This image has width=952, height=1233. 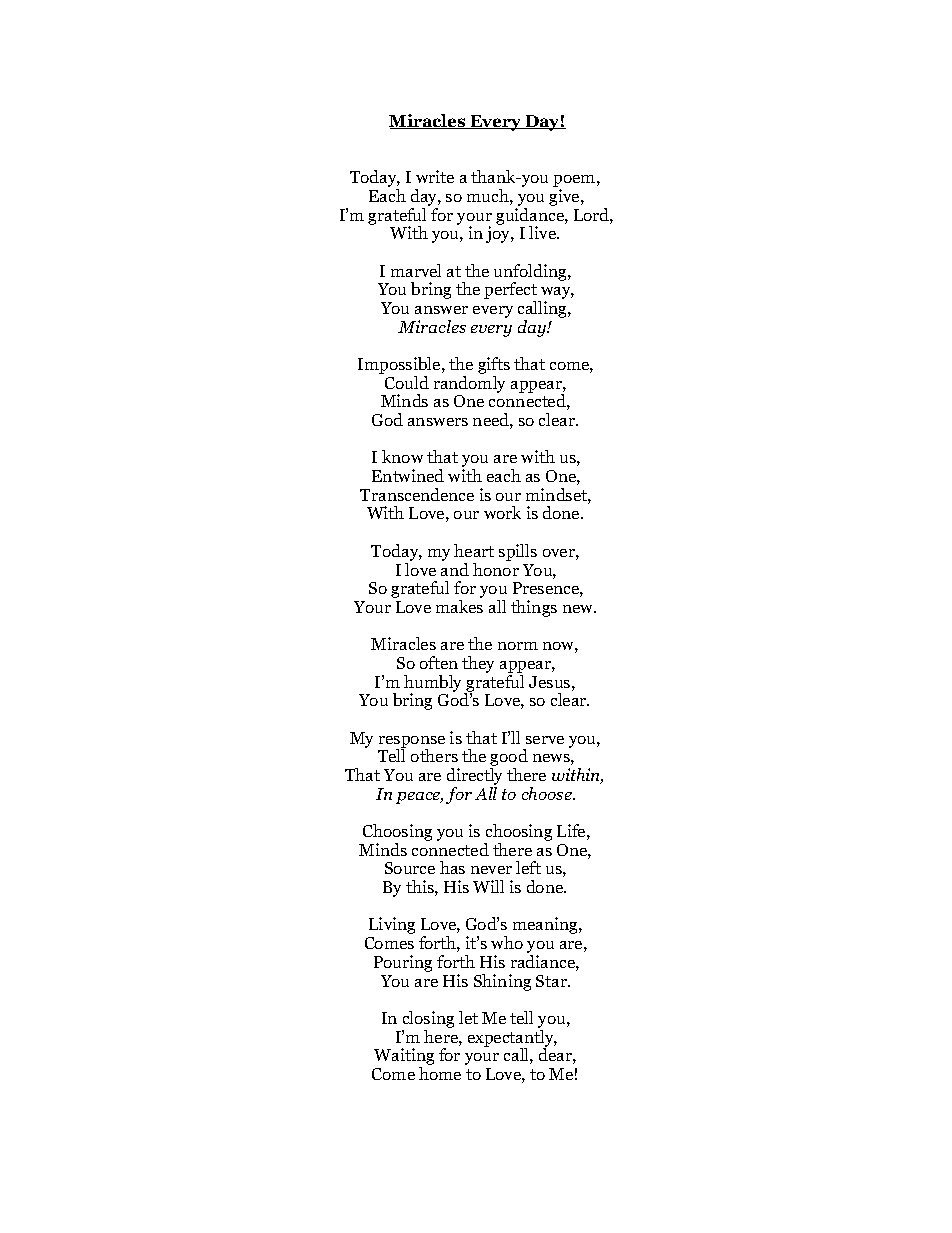 I want to click on live, so click(x=544, y=232).
